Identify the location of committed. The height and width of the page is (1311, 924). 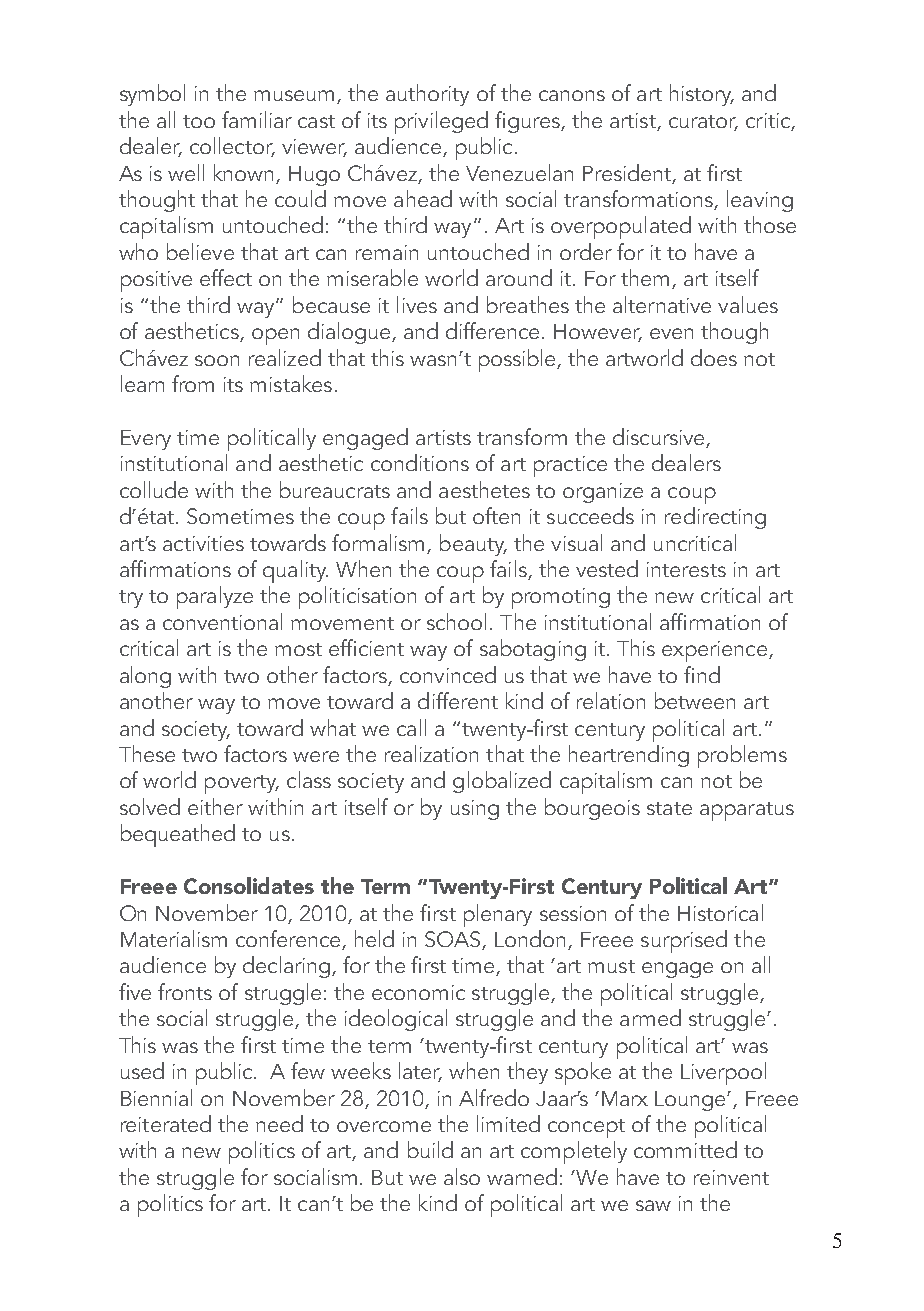
(685, 1149).
